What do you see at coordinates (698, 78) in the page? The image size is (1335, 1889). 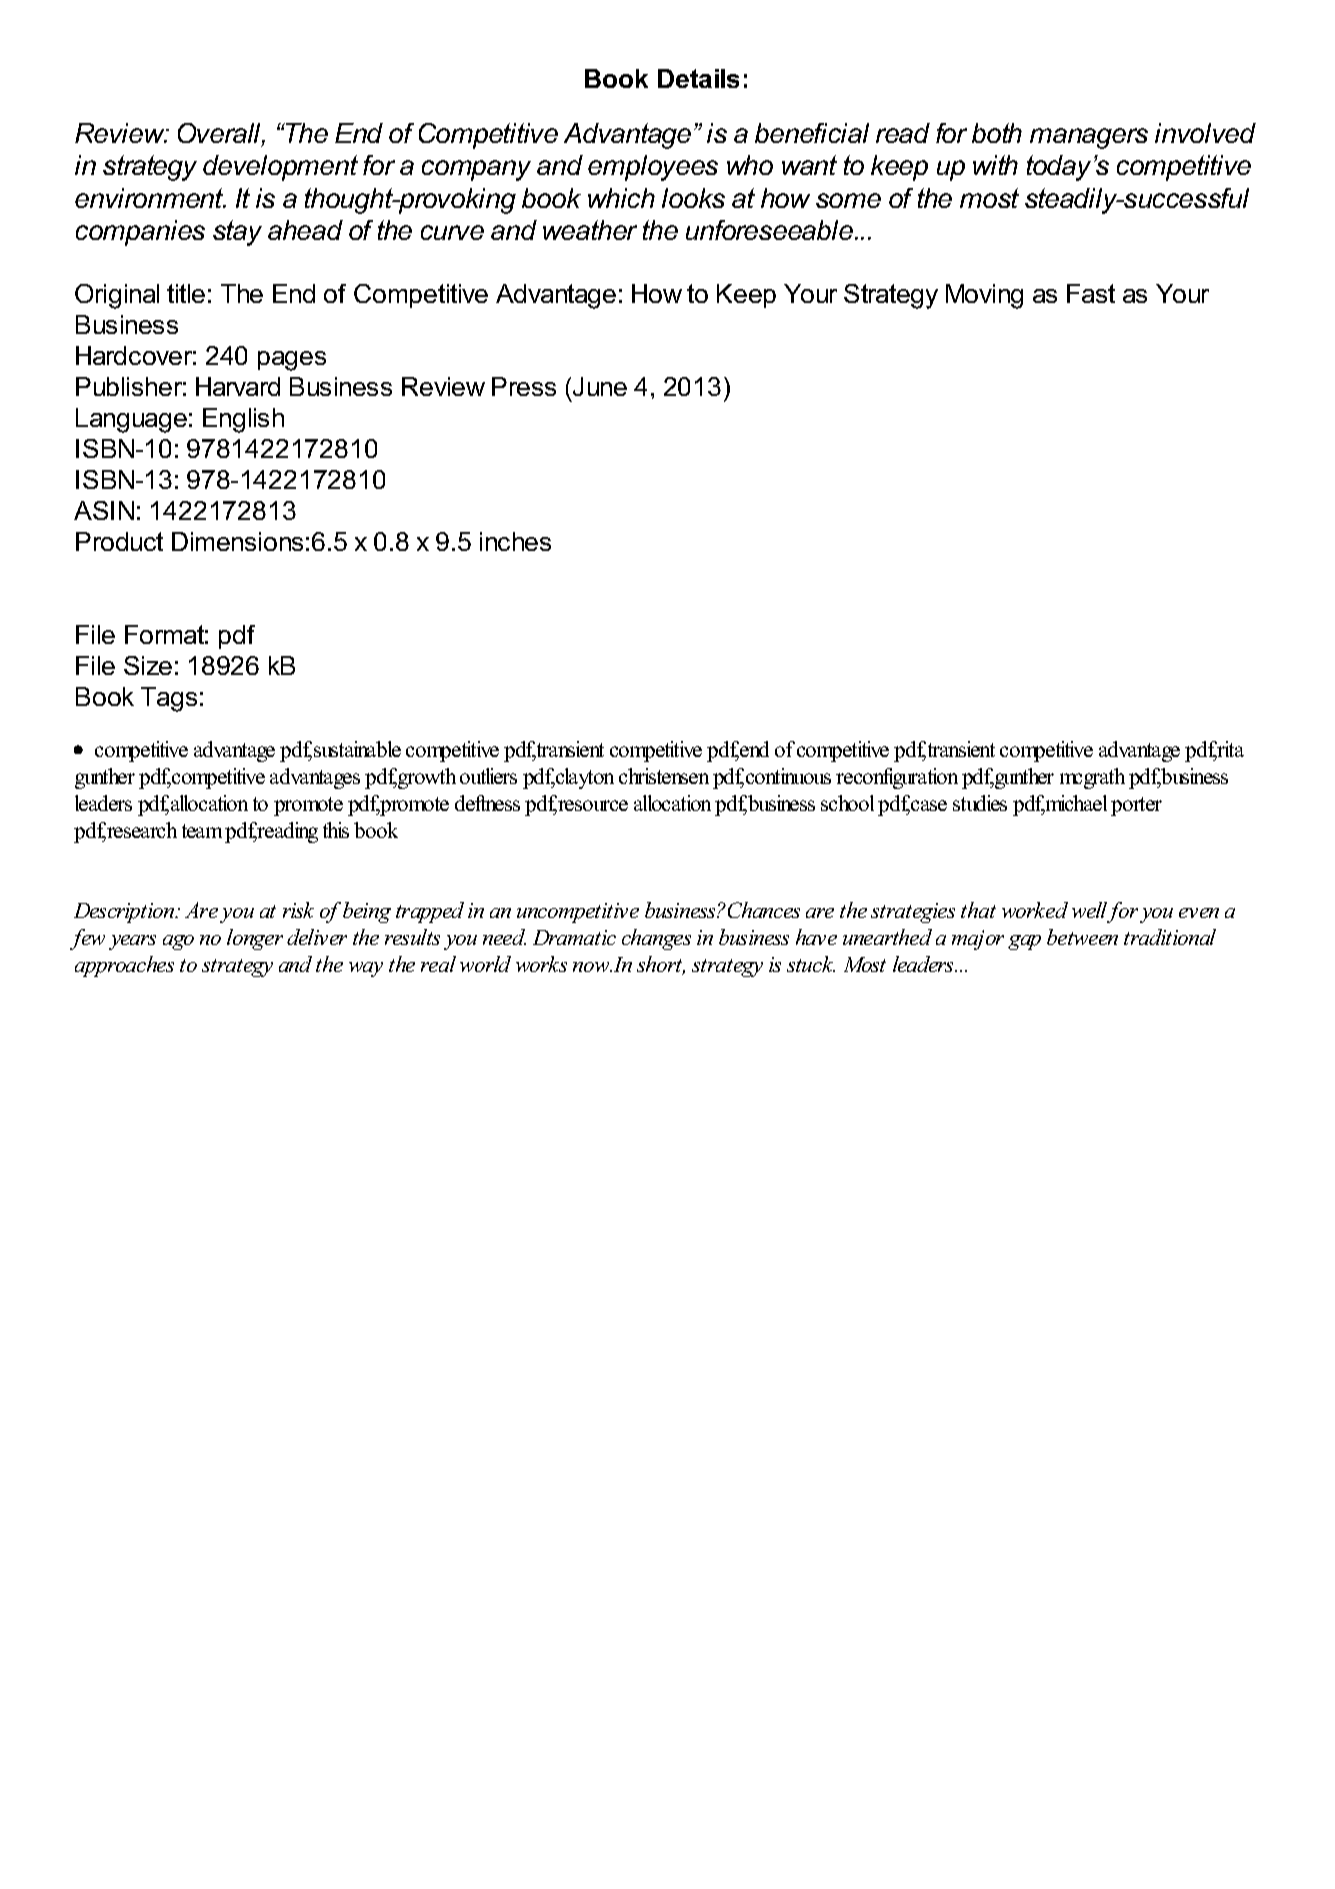 I see `Details` at bounding box center [698, 78].
